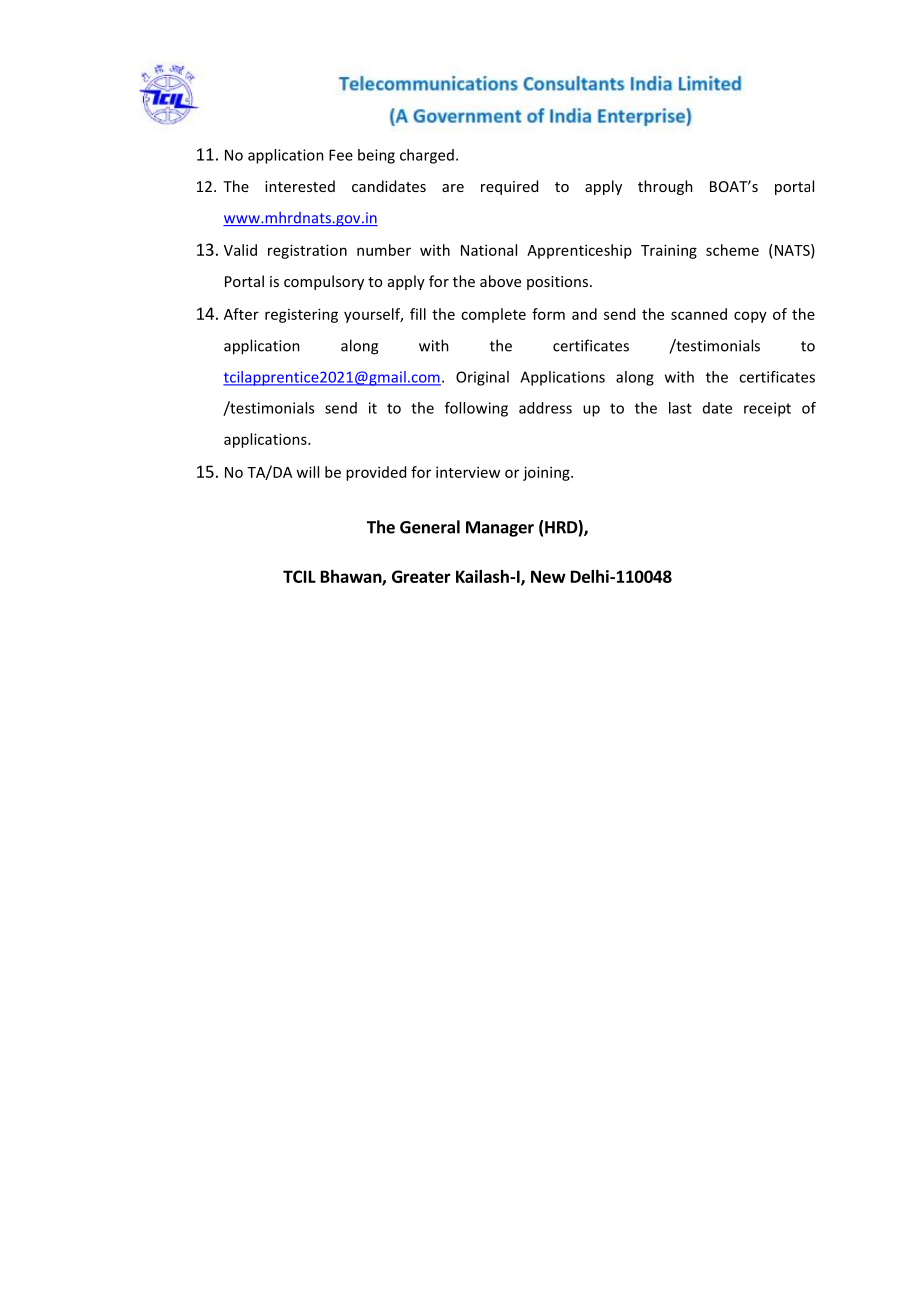 Image resolution: width=924 pixels, height=1307 pixels. I want to click on required, so click(509, 187).
